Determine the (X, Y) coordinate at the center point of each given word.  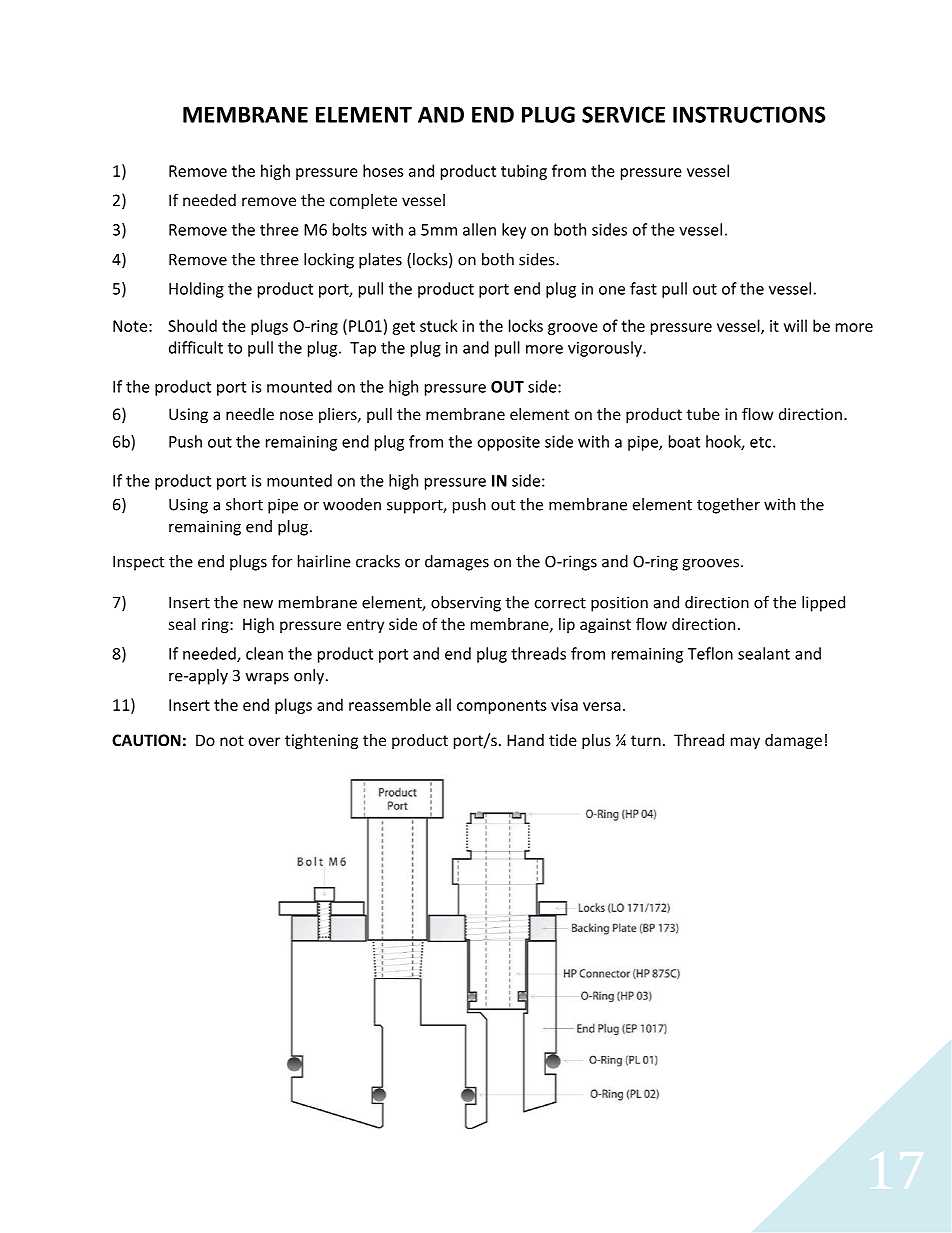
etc (762, 442)
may (745, 743)
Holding (196, 290)
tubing (524, 172)
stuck (438, 325)
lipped (823, 604)
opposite (509, 443)
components (502, 707)
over (264, 741)
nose (296, 415)
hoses (383, 170)
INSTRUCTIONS (749, 114)
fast (643, 288)
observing (466, 604)
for (282, 561)
